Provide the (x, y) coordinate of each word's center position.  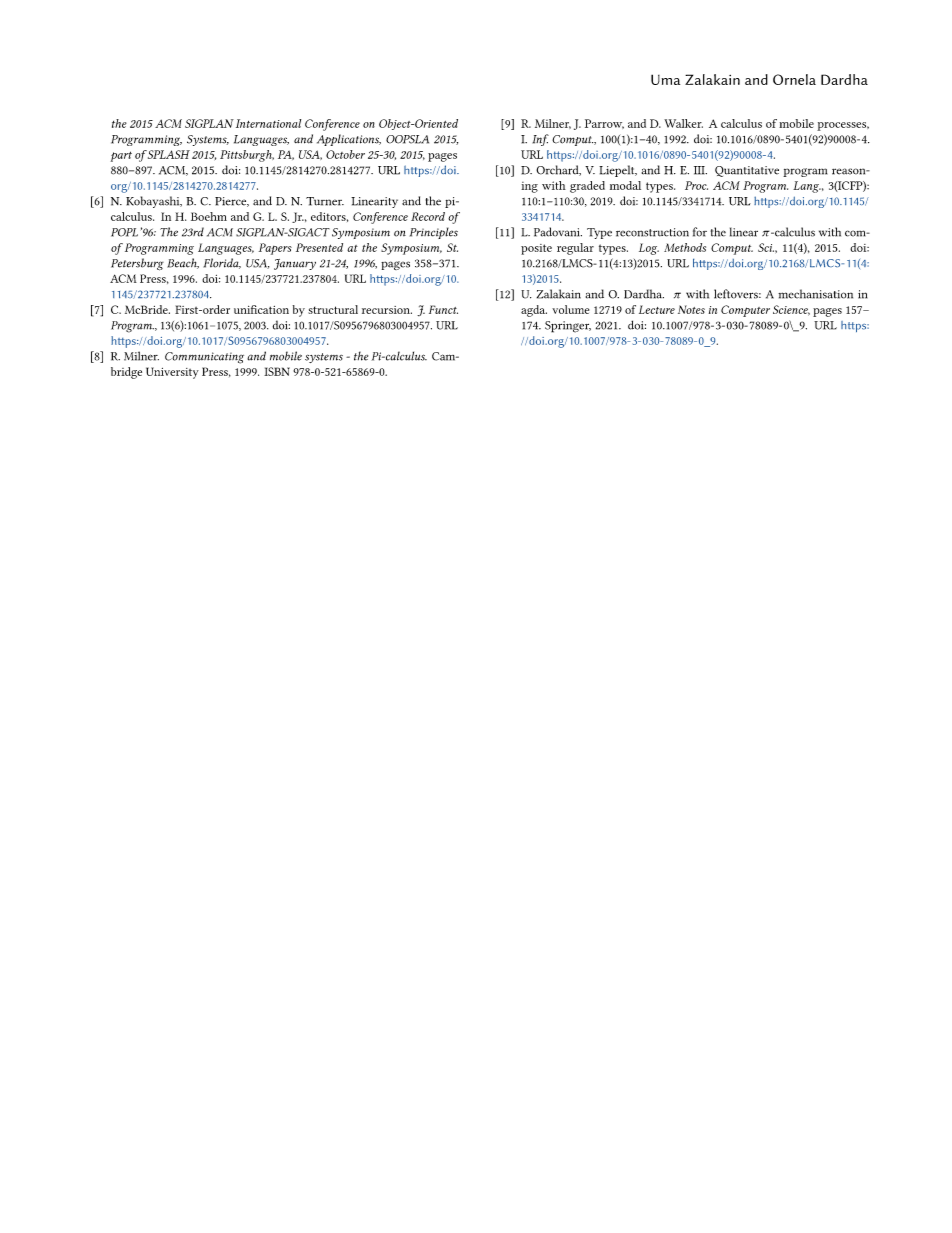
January (295, 264)
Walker (683, 123)
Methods (685, 247)
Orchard (558, 170)
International (268, 123)
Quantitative (747, 171)
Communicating (204, 358)
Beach (183, 263)
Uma (665, 79)
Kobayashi (154, 202)
